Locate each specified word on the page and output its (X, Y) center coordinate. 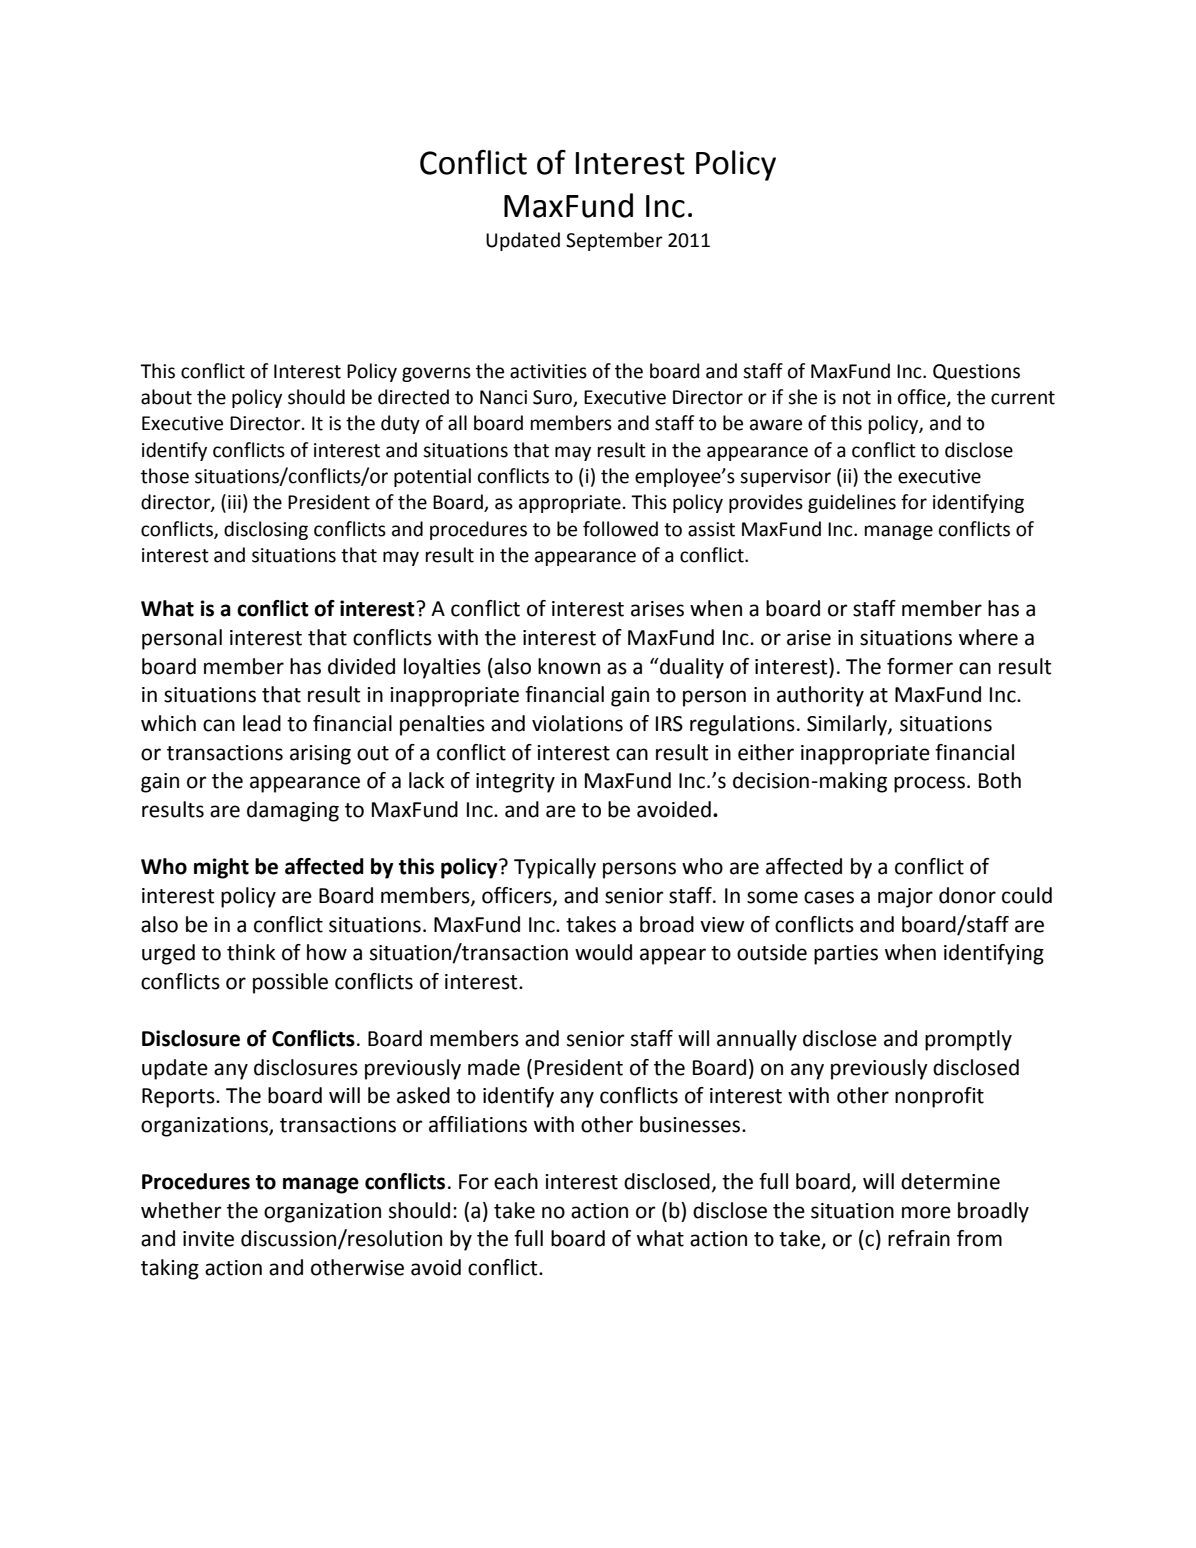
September (614, 241)
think (251, 952)
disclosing (266, 530)
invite (208, 1239)
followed (620, 529)
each (516, 1181)
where (988, 637)
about (166, 397)
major (905, 898)
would (603, 952)
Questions (976, 372)
